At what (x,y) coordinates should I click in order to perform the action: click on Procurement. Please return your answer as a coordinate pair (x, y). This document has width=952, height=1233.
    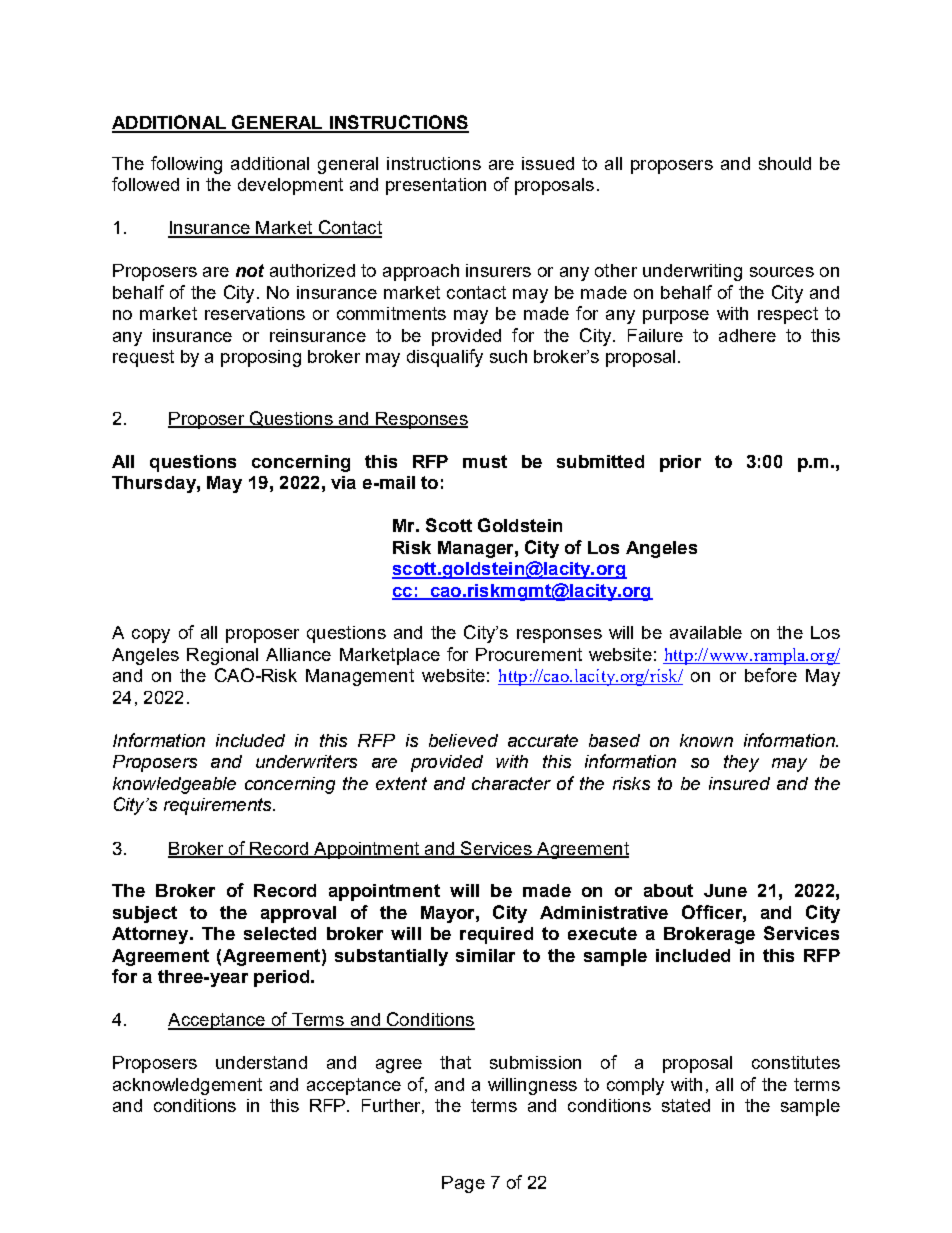
    Looking at the image, I should click on (529, 654).
